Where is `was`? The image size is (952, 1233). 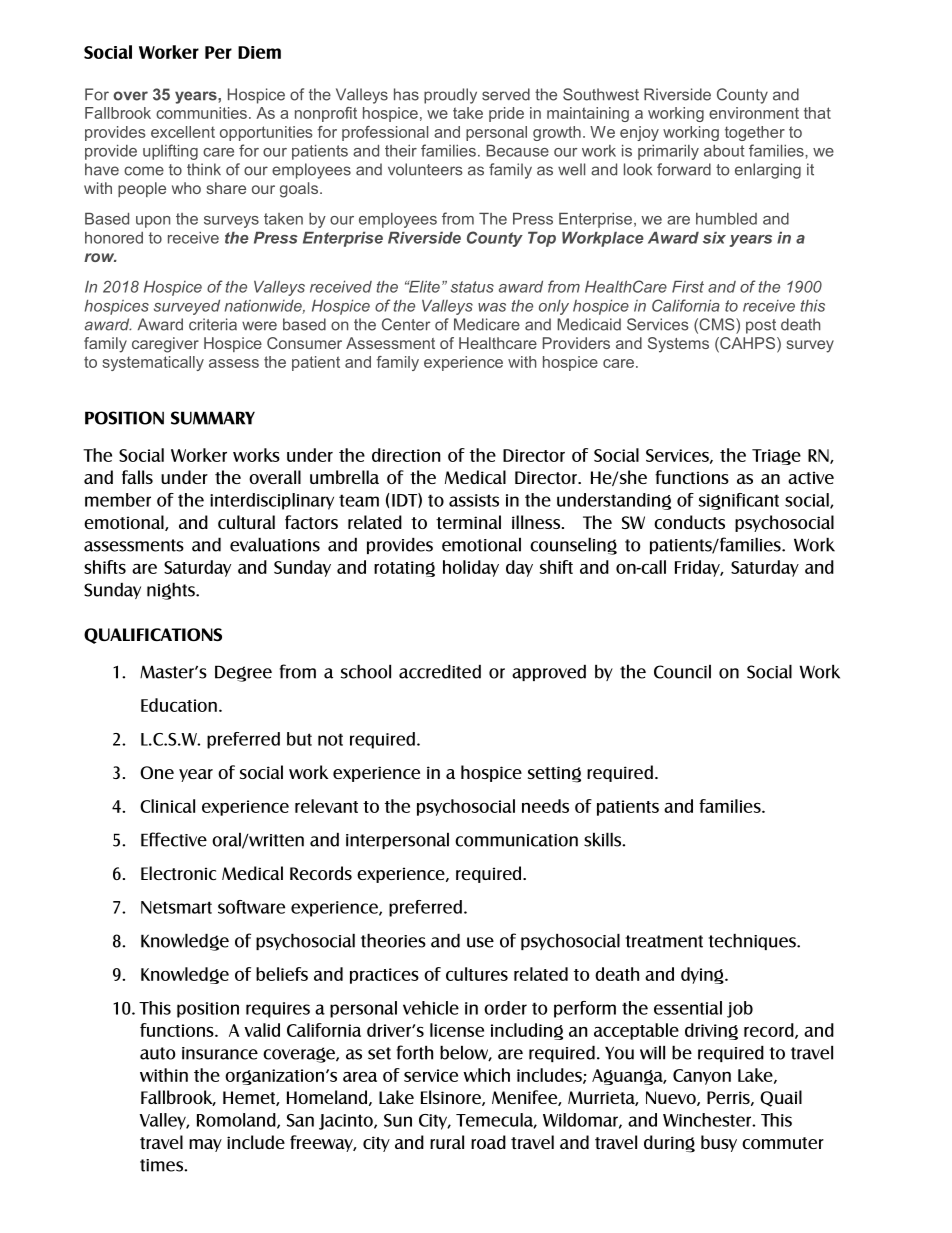
was is located at coordinates (492, 307).
